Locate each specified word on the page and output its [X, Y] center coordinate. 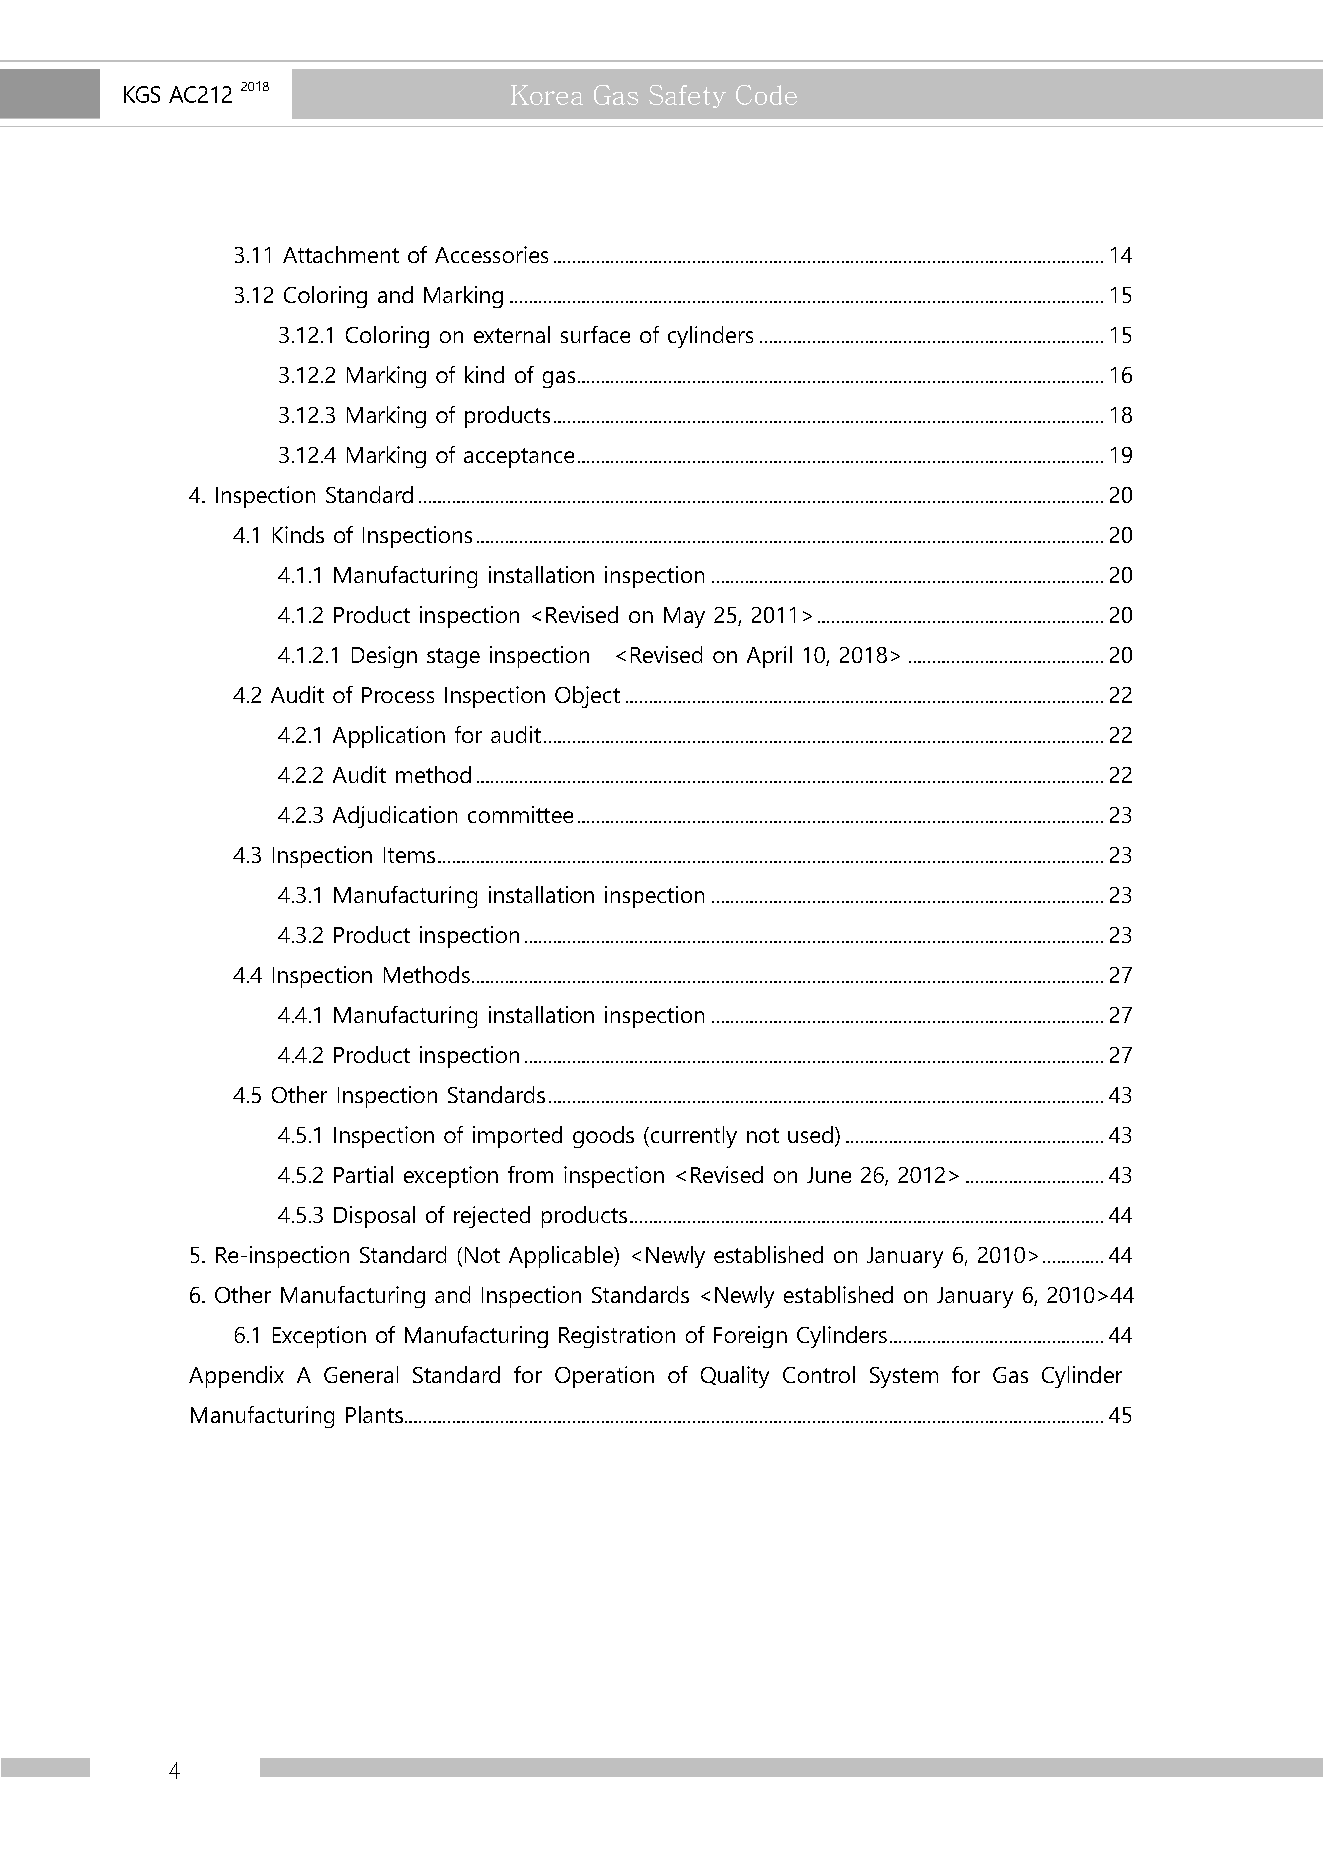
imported [517, 1137]
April [769, 657]
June [829, 1175]
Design [384, 657]
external [512, 334]
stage [453, 658]
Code [766, 95]
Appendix [236, 1377]
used [810, 1134]
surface [595, 334]
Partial [363, 1174]
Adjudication [395, 817]
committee [520, 814]
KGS [142, 94]
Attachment [341, 254]
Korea [547, 95]
